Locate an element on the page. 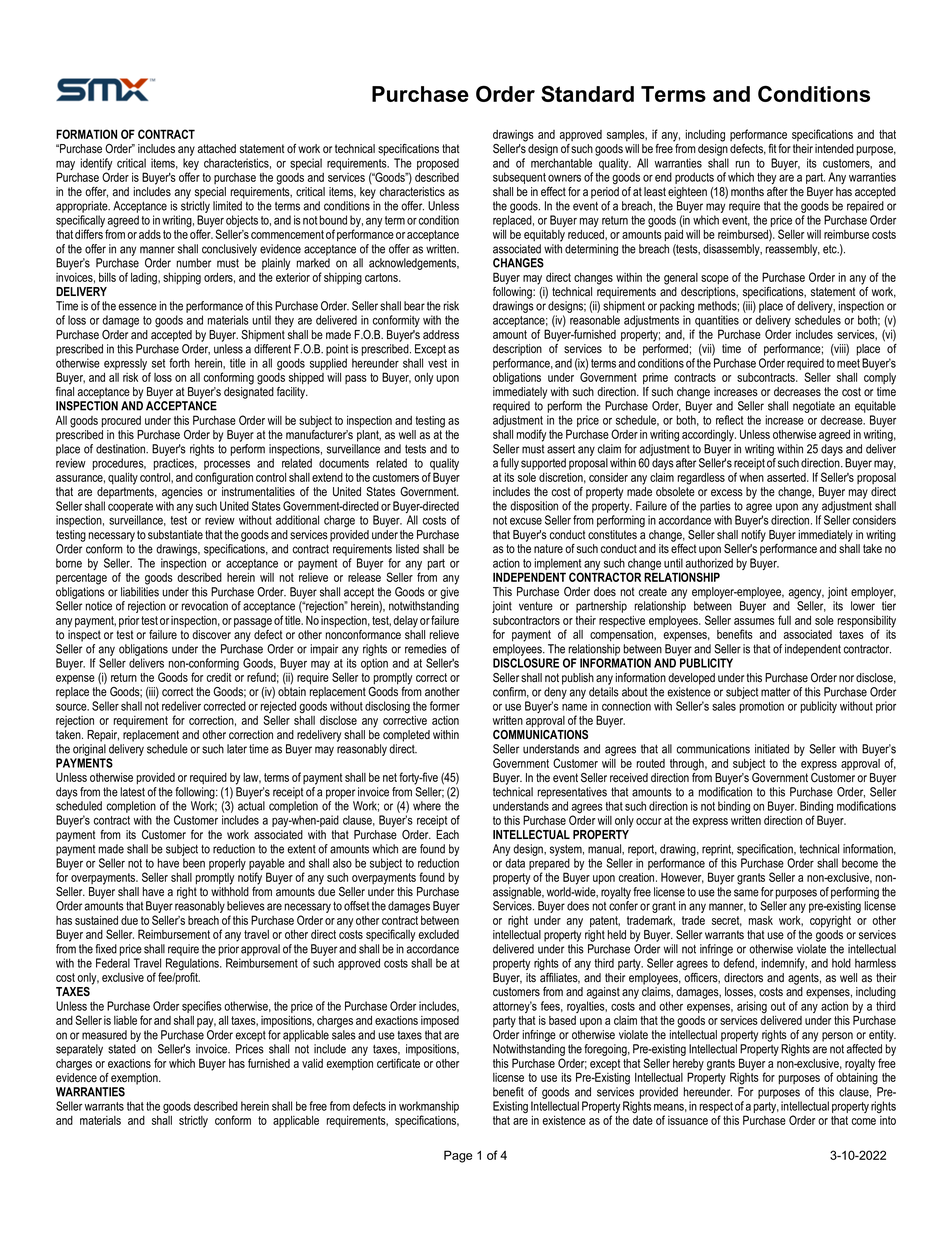 The height and width of the page is (1233, 952). attached is located at coordinates (216, 149).
